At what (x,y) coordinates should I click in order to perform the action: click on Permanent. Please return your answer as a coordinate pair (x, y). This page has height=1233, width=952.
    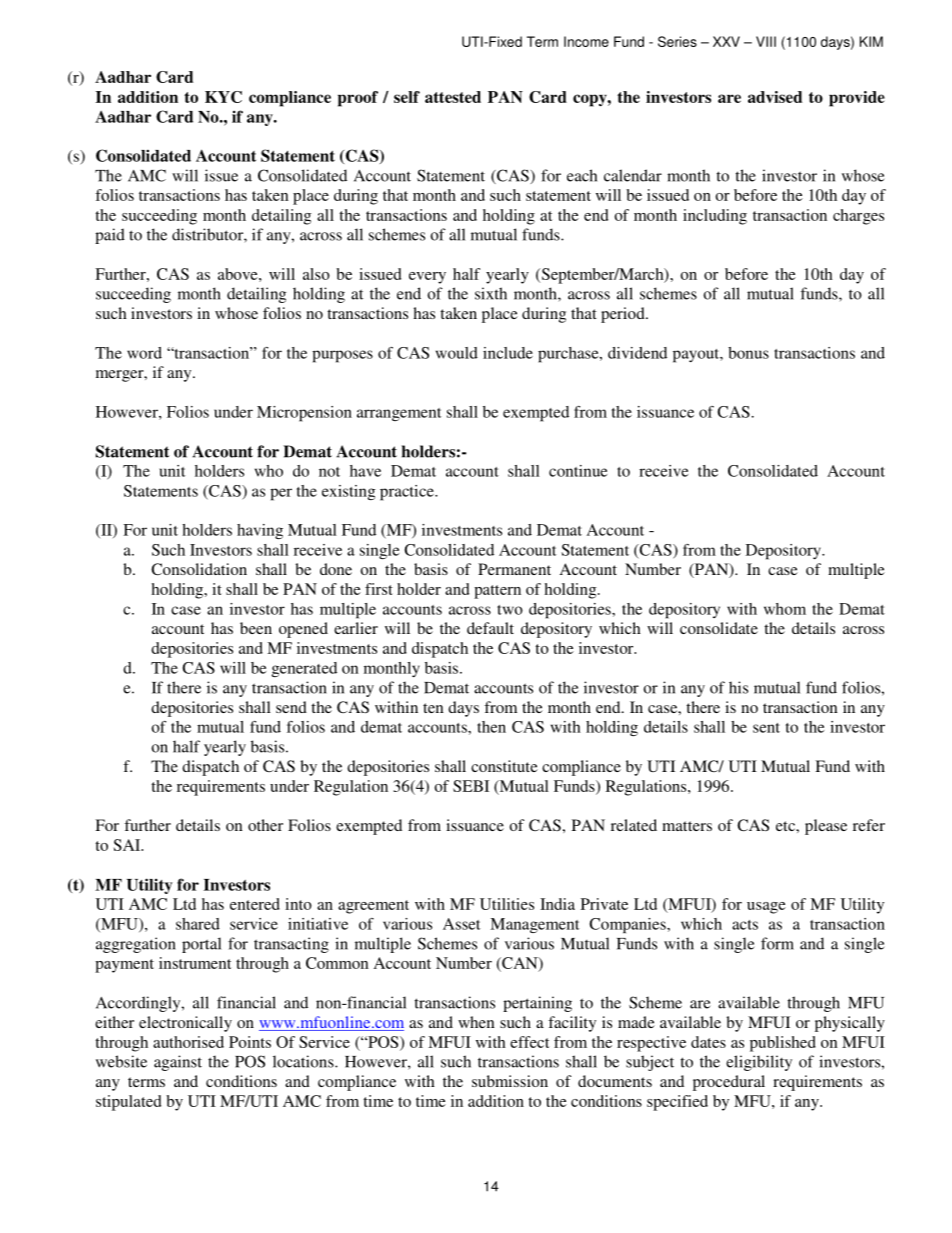
    Looking at the image, I should click on (514, 569).
